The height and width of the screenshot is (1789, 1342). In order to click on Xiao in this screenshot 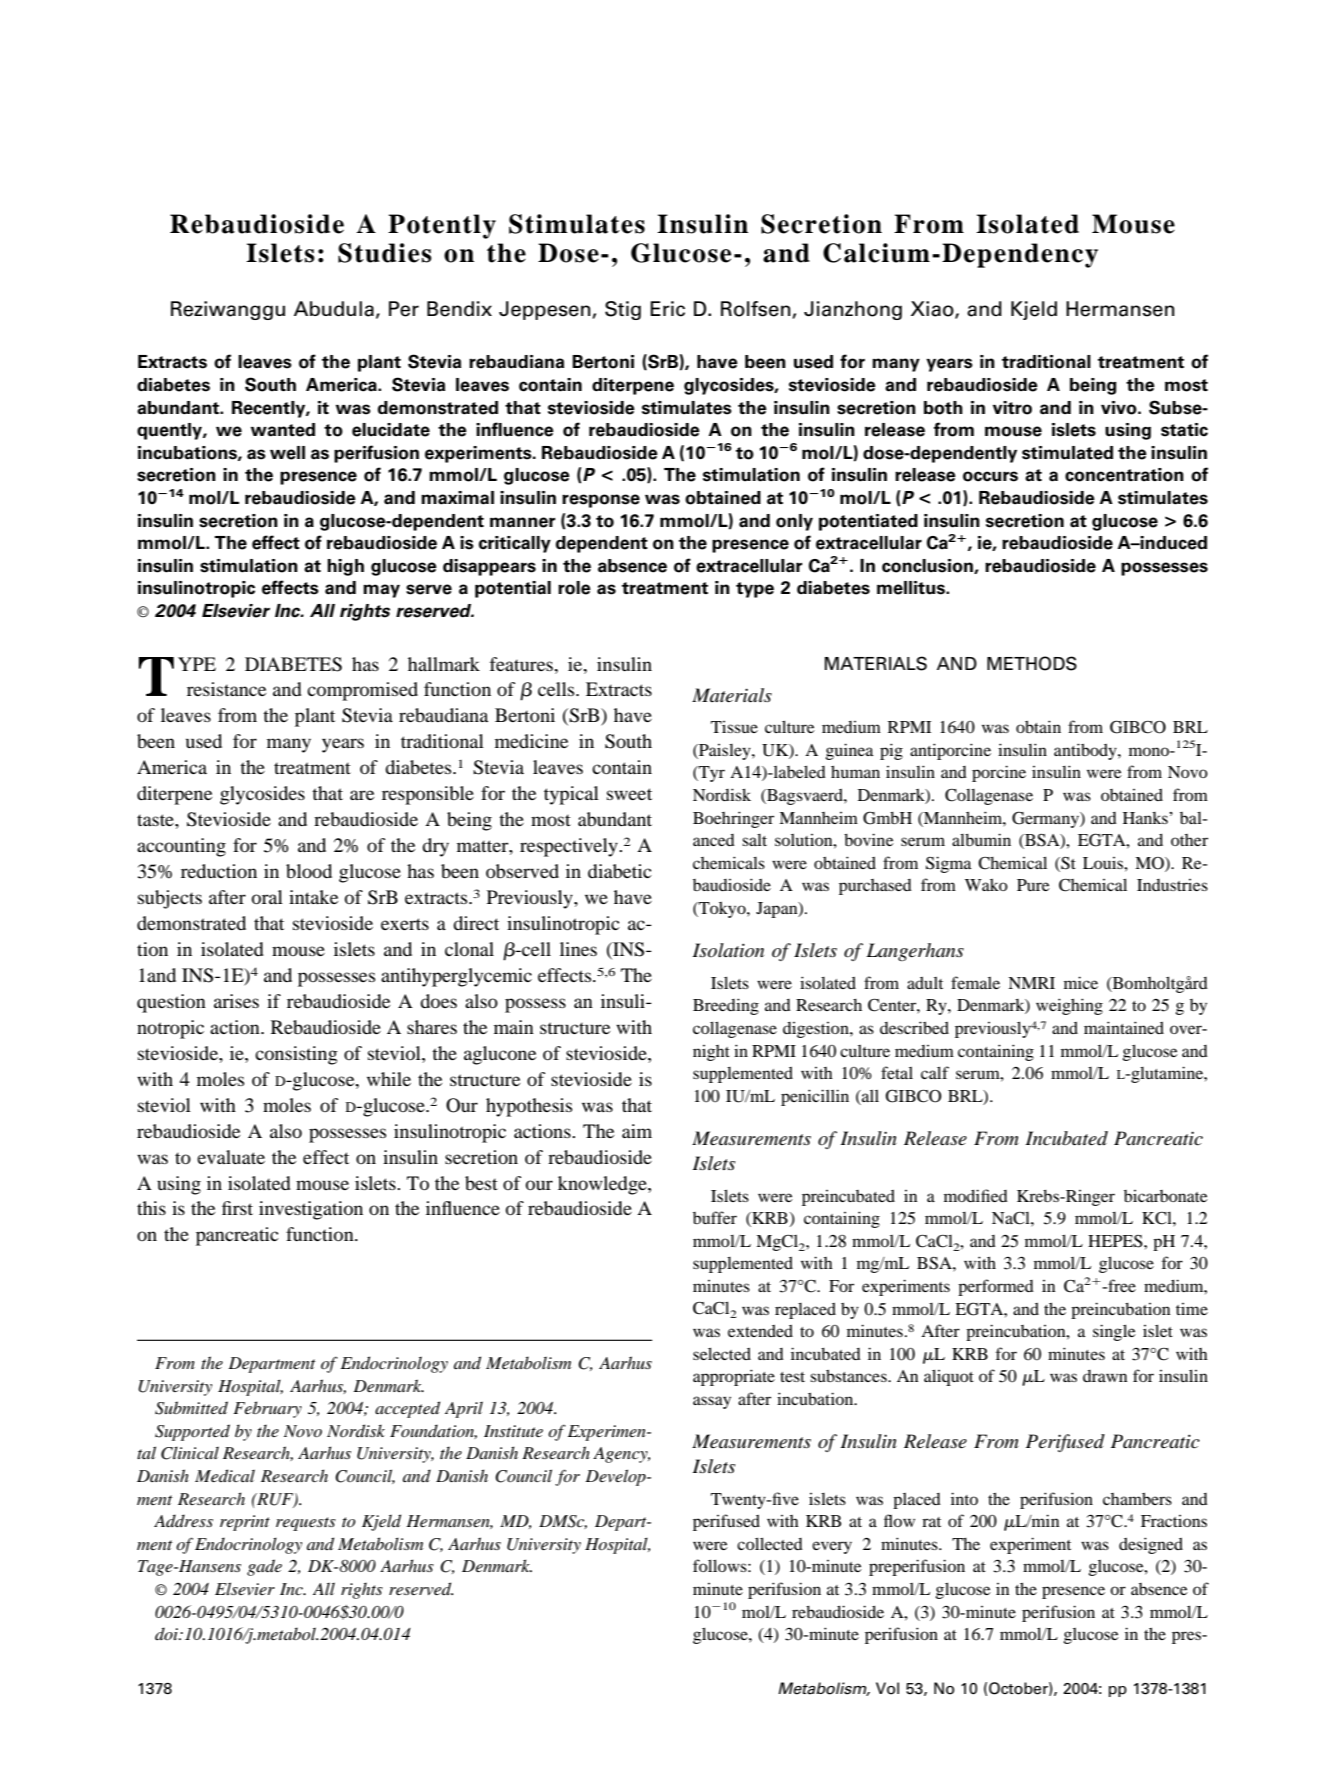, I will do `click(933, 310)`.
